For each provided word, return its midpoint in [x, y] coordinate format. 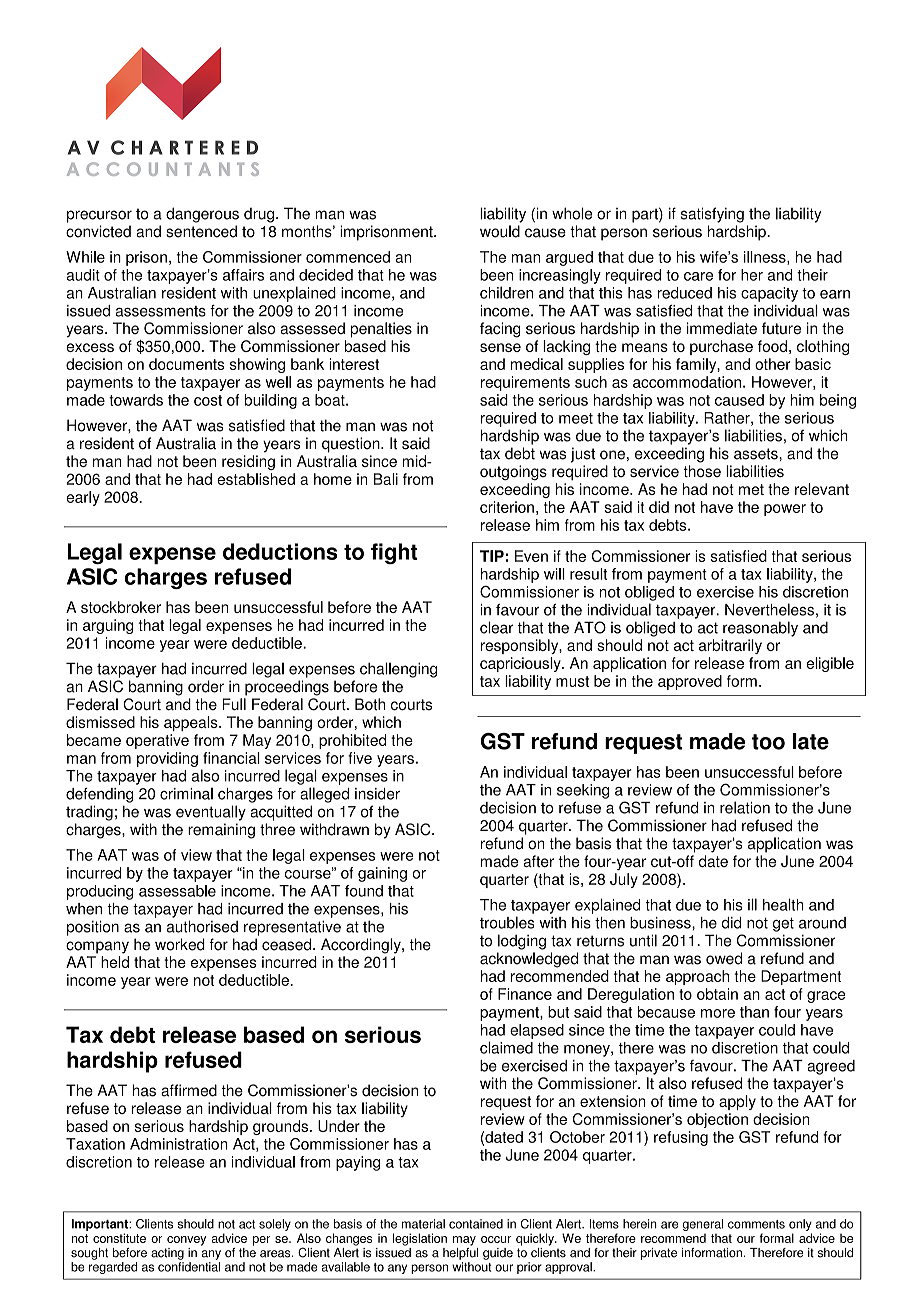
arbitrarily [730, 646]
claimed [506, 1047]
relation [745, 807]
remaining [221, 831]
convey [186, 1241]
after [538, 861]
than [754, 1012]
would [500, 231]
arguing [108, 626]
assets [757, 454]
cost [208, 400]
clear [496, 627]
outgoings [513, 473]
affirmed [189, 1090]
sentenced [201, 231]
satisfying [712, 215]
